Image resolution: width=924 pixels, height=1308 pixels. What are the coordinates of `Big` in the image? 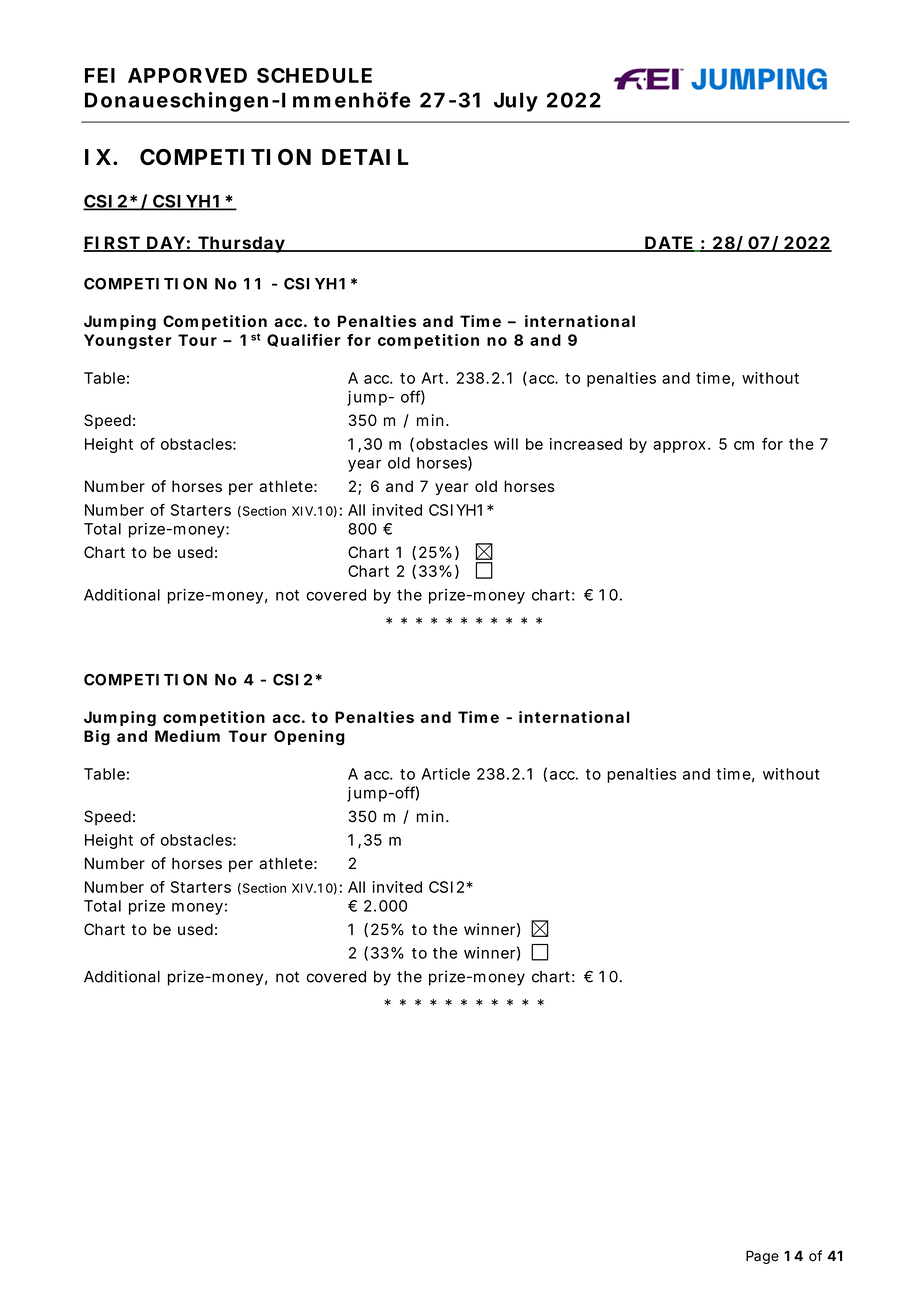 It's located at (97, 738).
